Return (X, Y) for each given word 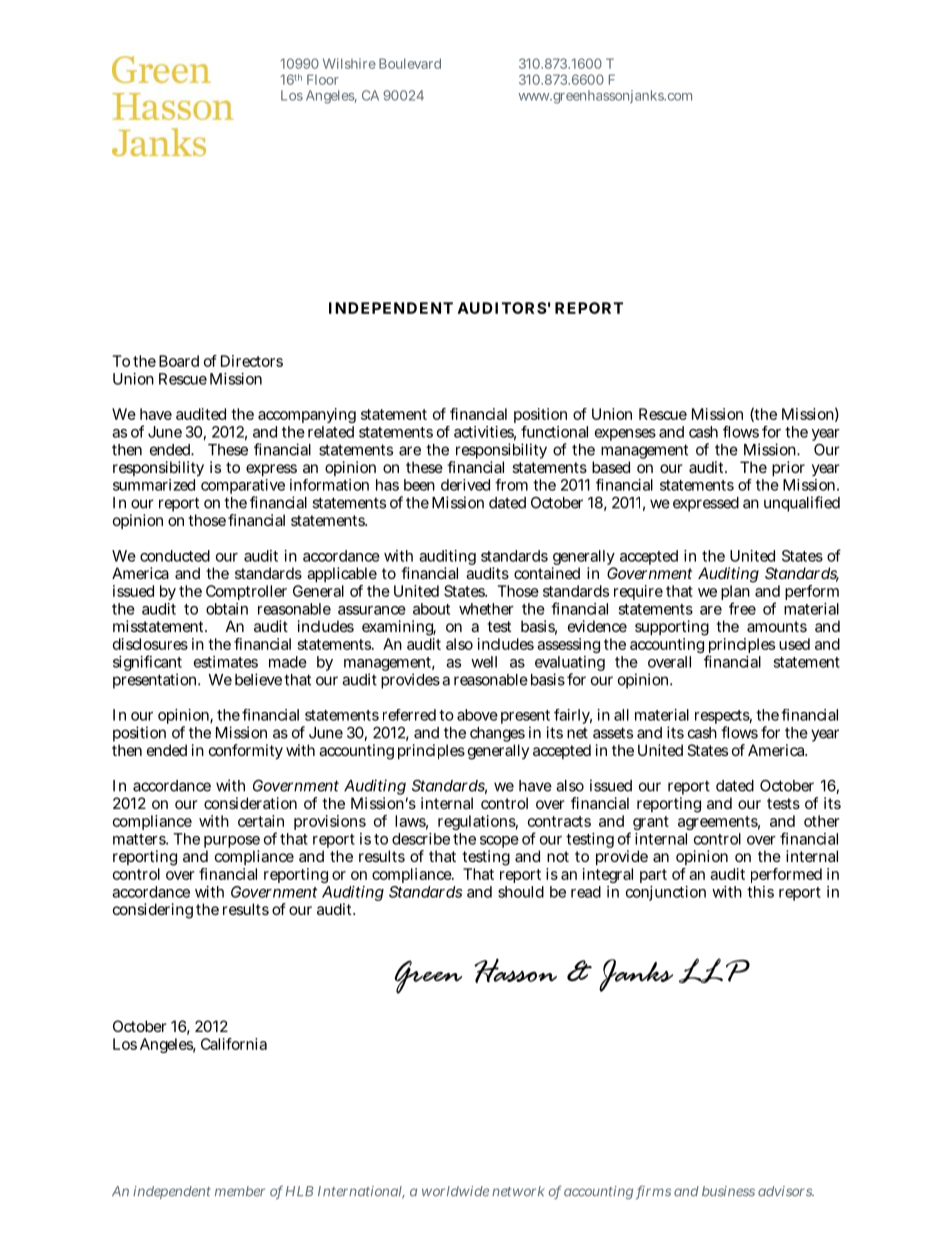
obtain (227, 609)
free (742, 608)
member (240, 1191)
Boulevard (410, 63)
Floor (323, 79)
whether (486, 609)
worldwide (455, 1191)
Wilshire (349, 63)
